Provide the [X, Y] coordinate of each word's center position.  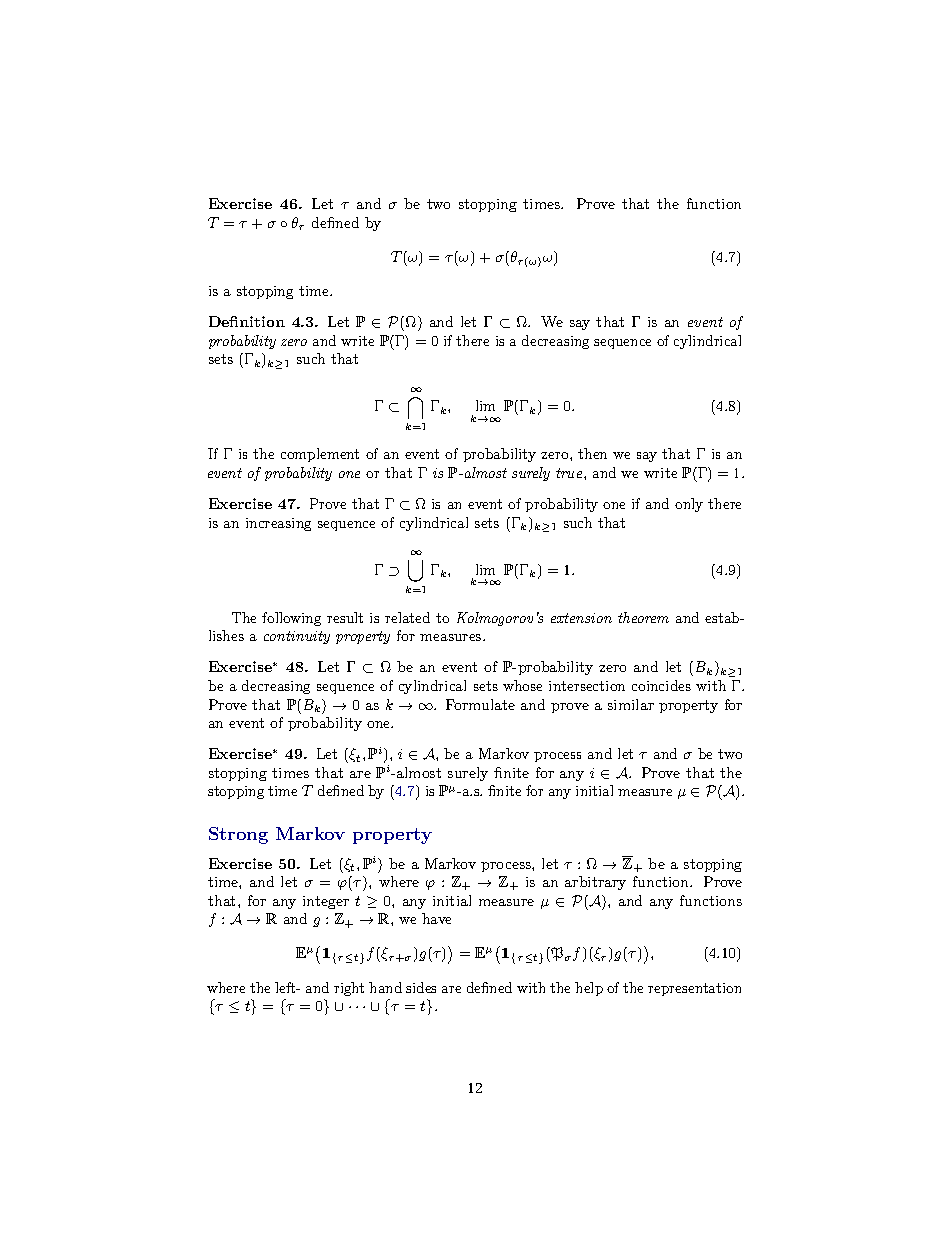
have [436, 918]
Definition [247, 321]
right [349, 989]
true [570, 473]
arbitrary [595, 883]
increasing [278, 524]
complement [320, 455]
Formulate [480, 704]
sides [421, 987]
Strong [238, 835]
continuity [297, 637]
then [592, 453]
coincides [661, 685]
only [689, 505]
